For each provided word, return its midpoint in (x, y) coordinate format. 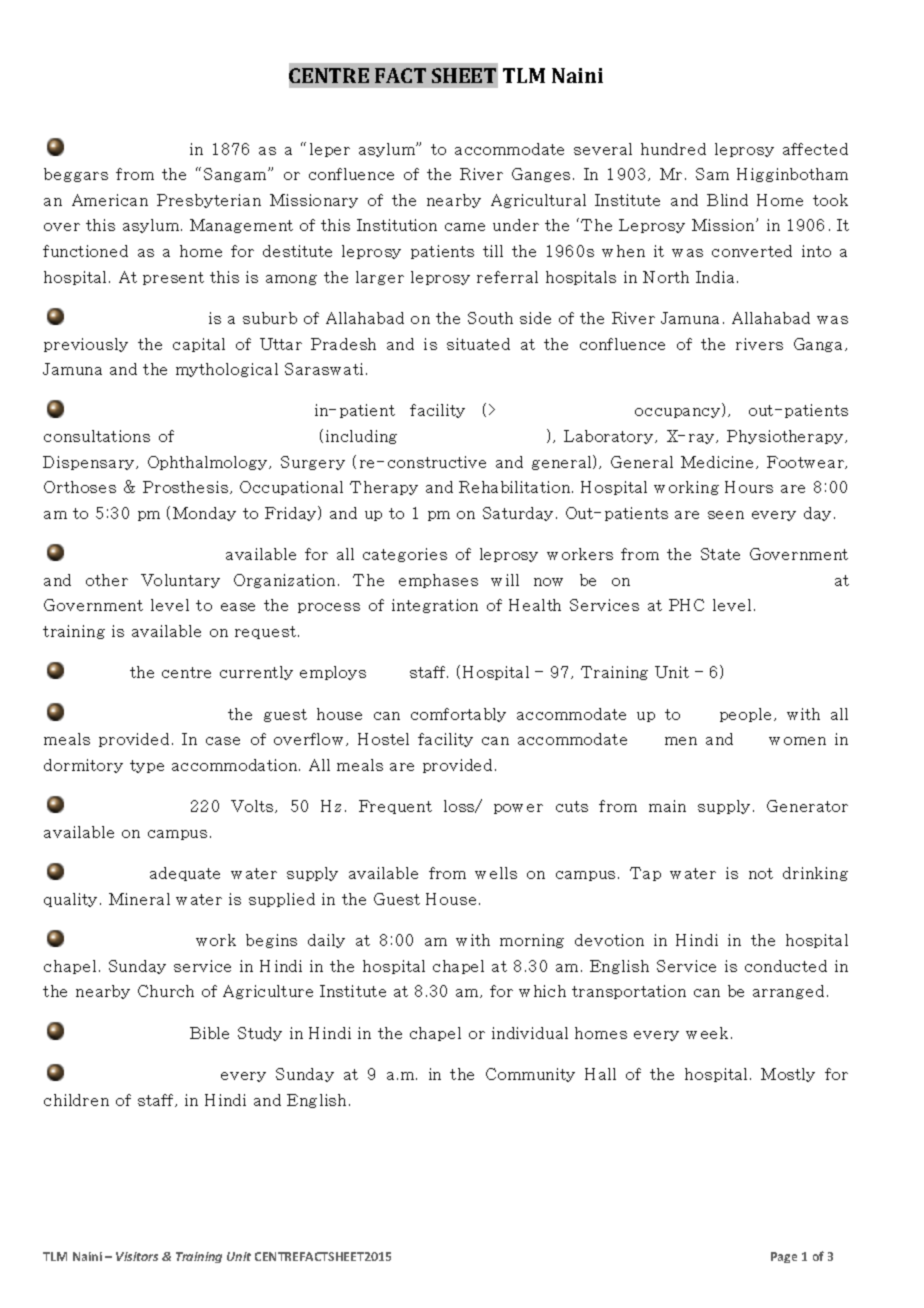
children (76, 1100)
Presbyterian (209, 201)
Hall (600, 1074)
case (223, 741)
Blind (727, 200)
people (747, 715)
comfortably (458, 715)
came (465, 227)
